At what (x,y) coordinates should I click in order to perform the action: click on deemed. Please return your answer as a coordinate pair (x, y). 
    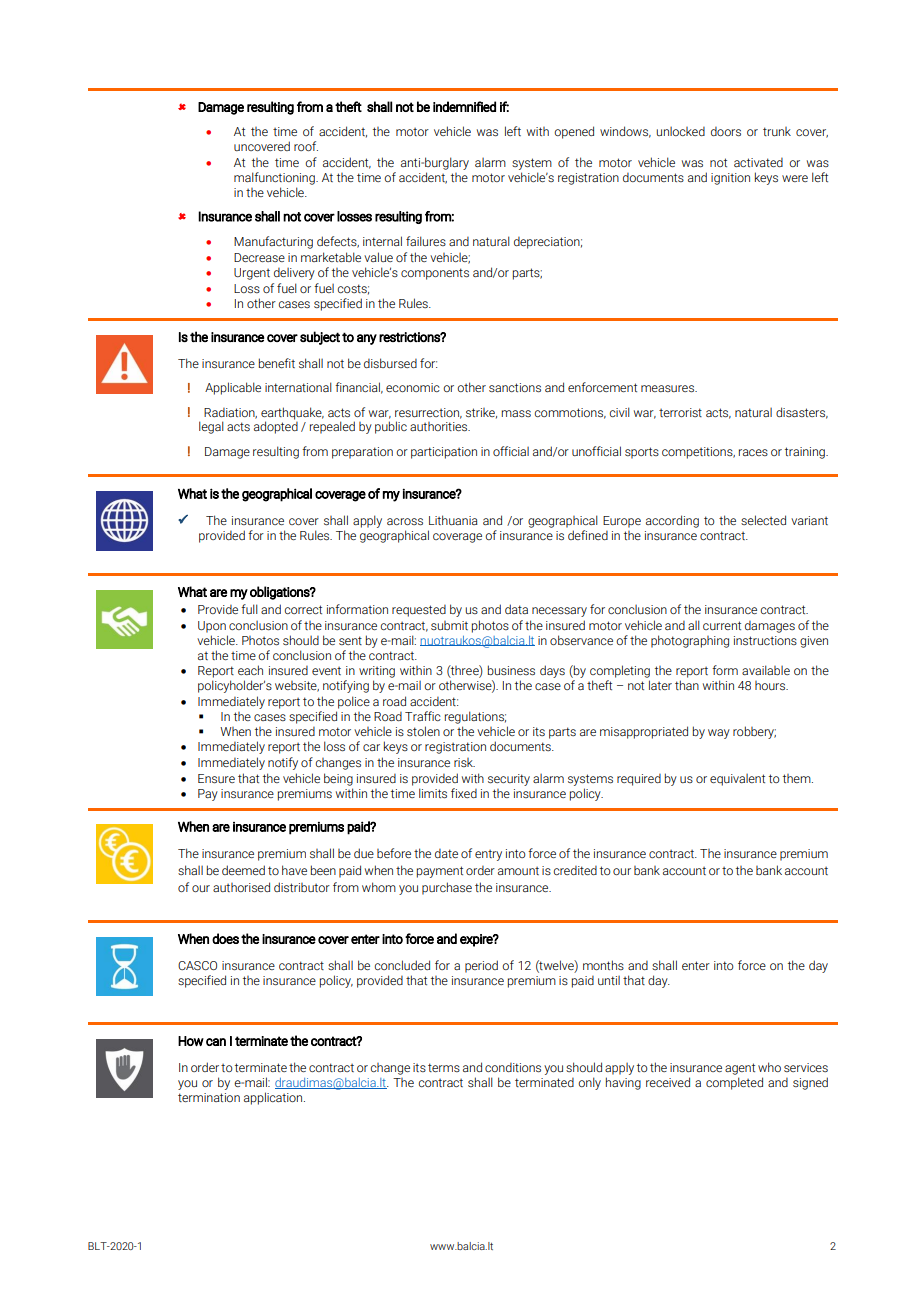
    Looking at the image, I should click on (243, 870).
